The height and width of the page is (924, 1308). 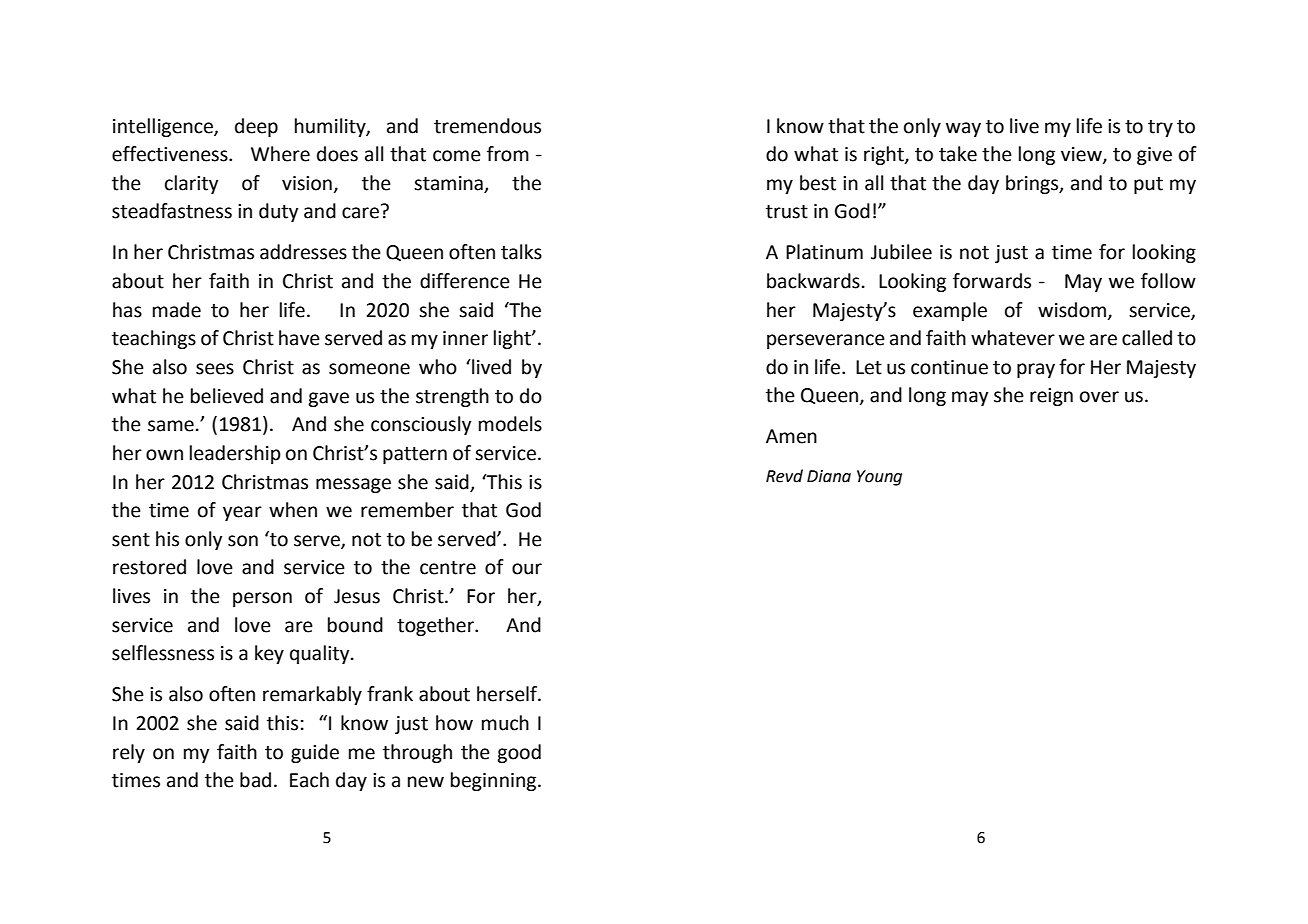 What do you see at coordinates (255, 780) in the page?
I see `bad` at bounding box center [255, 780].
